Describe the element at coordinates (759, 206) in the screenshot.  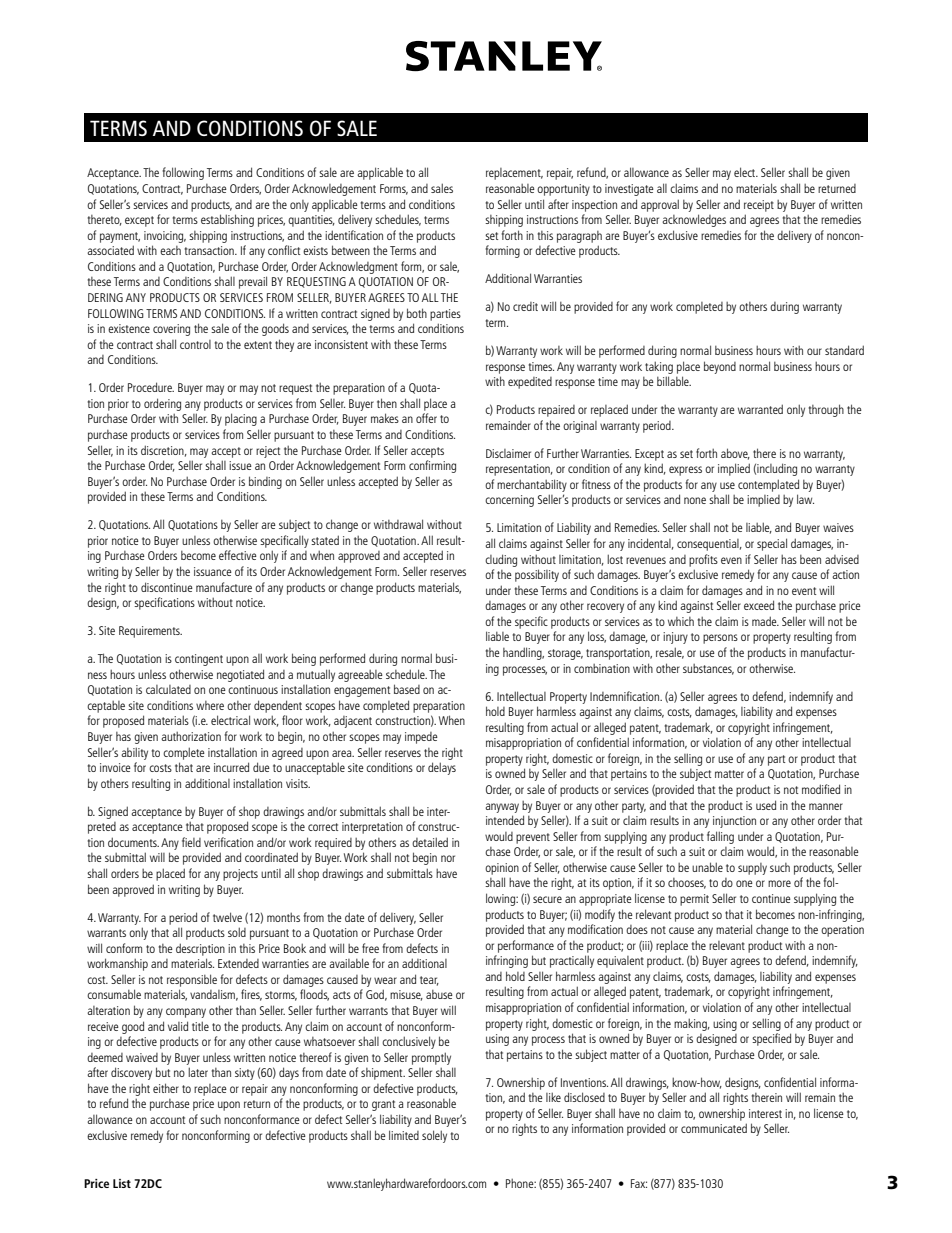
I see `receipt` at that location.
